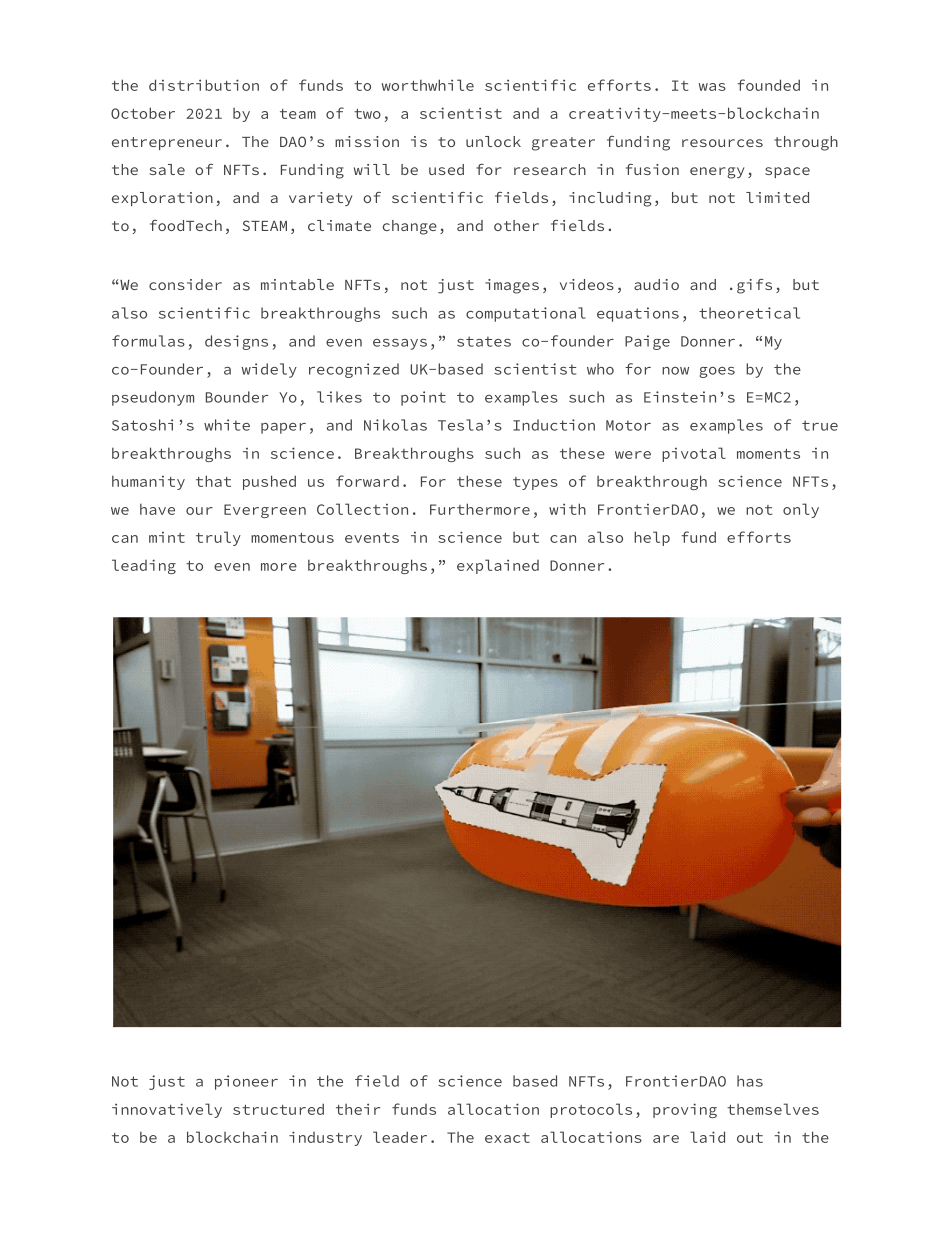 The height and width of the image is (1233, 952). Describe the element at coordinates (204, 85) in the image. I see `distribution` at that location.
